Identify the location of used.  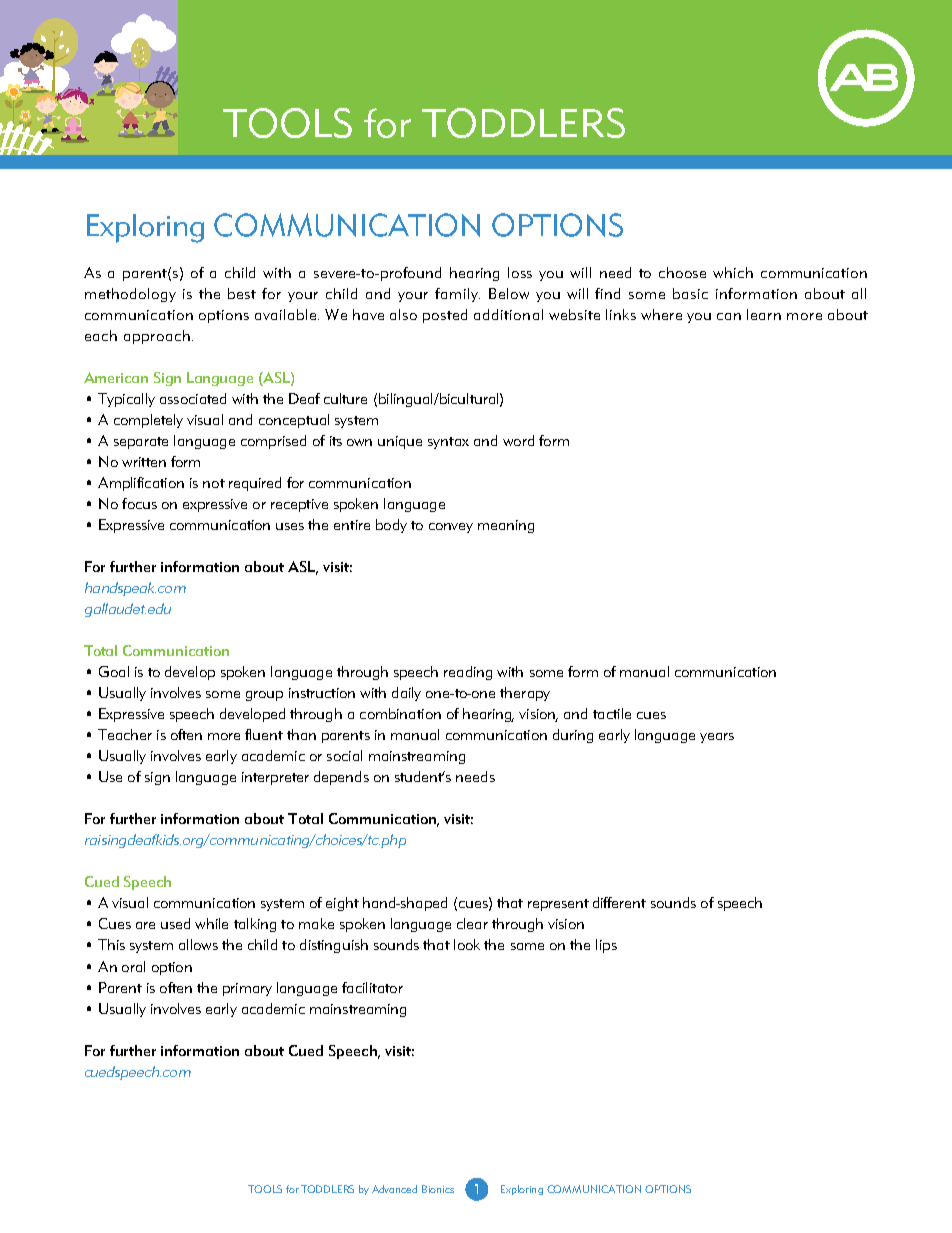
(175, 923).
